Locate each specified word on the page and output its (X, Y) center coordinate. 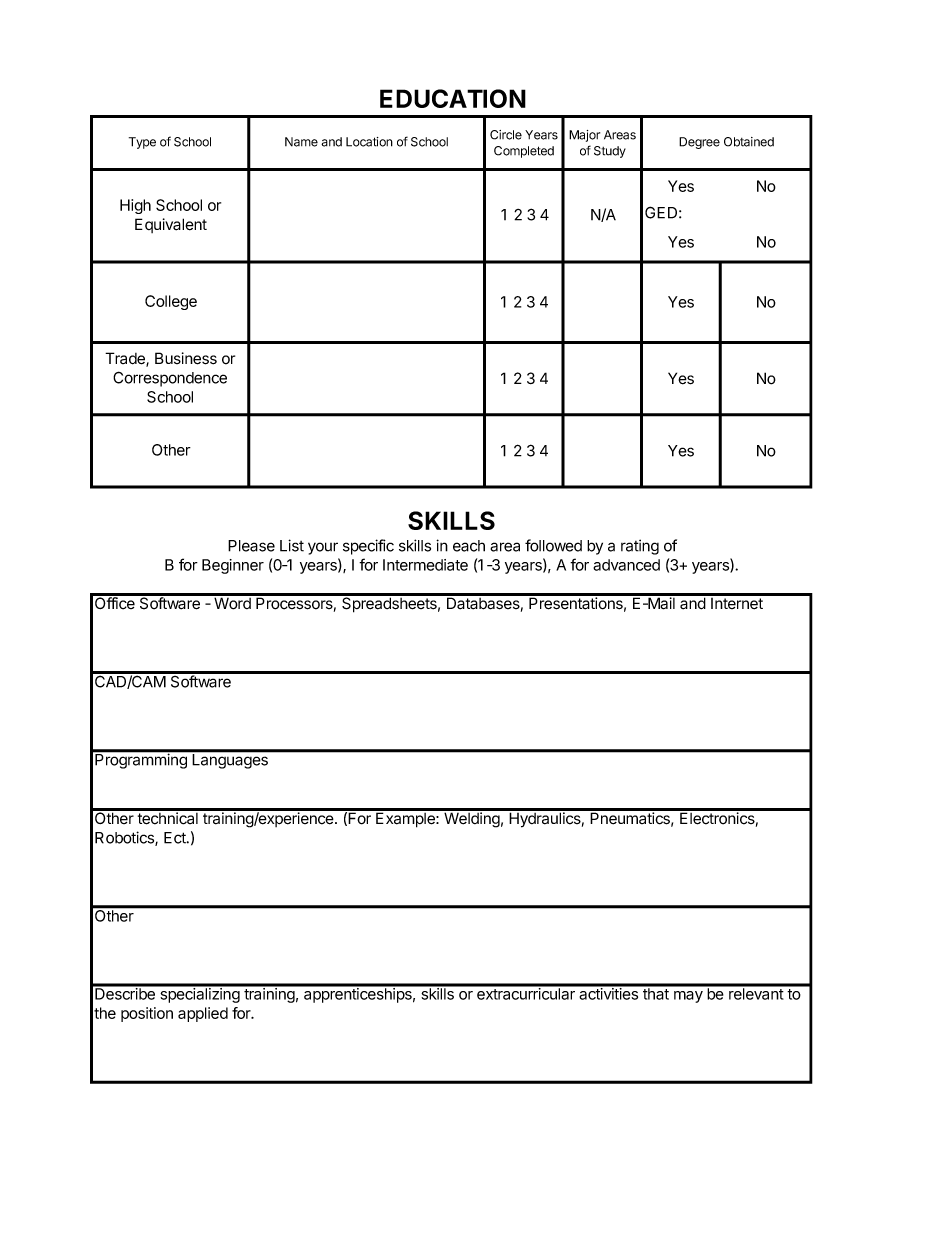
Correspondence (170, 379)
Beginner (233, 566)
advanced (626, 565)
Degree (699, 143)
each (469, 546)
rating (640, 547)
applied (203, 1014)
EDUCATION (453, 98)
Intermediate (425, 565)
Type (142, 143)
